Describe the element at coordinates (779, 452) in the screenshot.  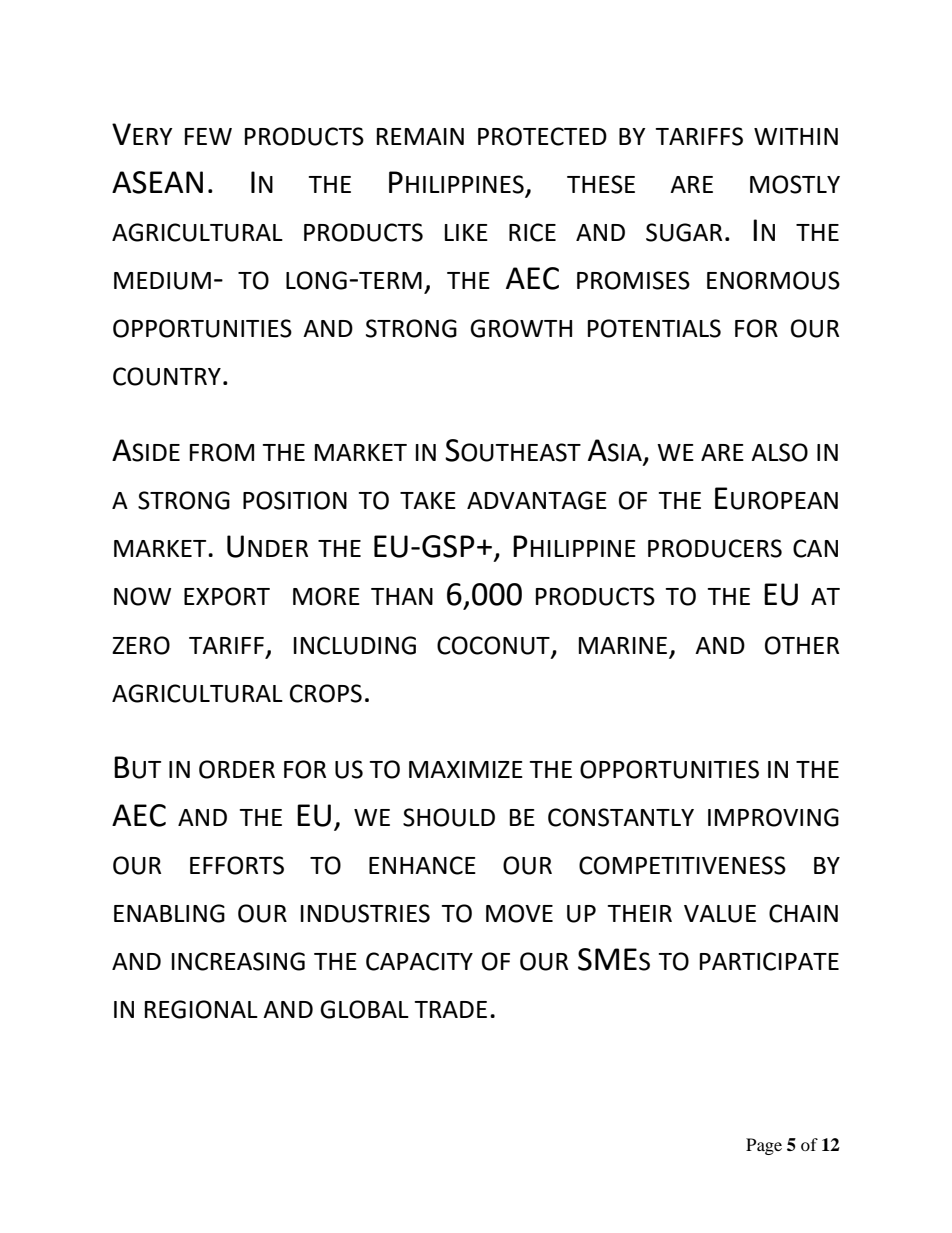
I see `ALSO` at that location.
